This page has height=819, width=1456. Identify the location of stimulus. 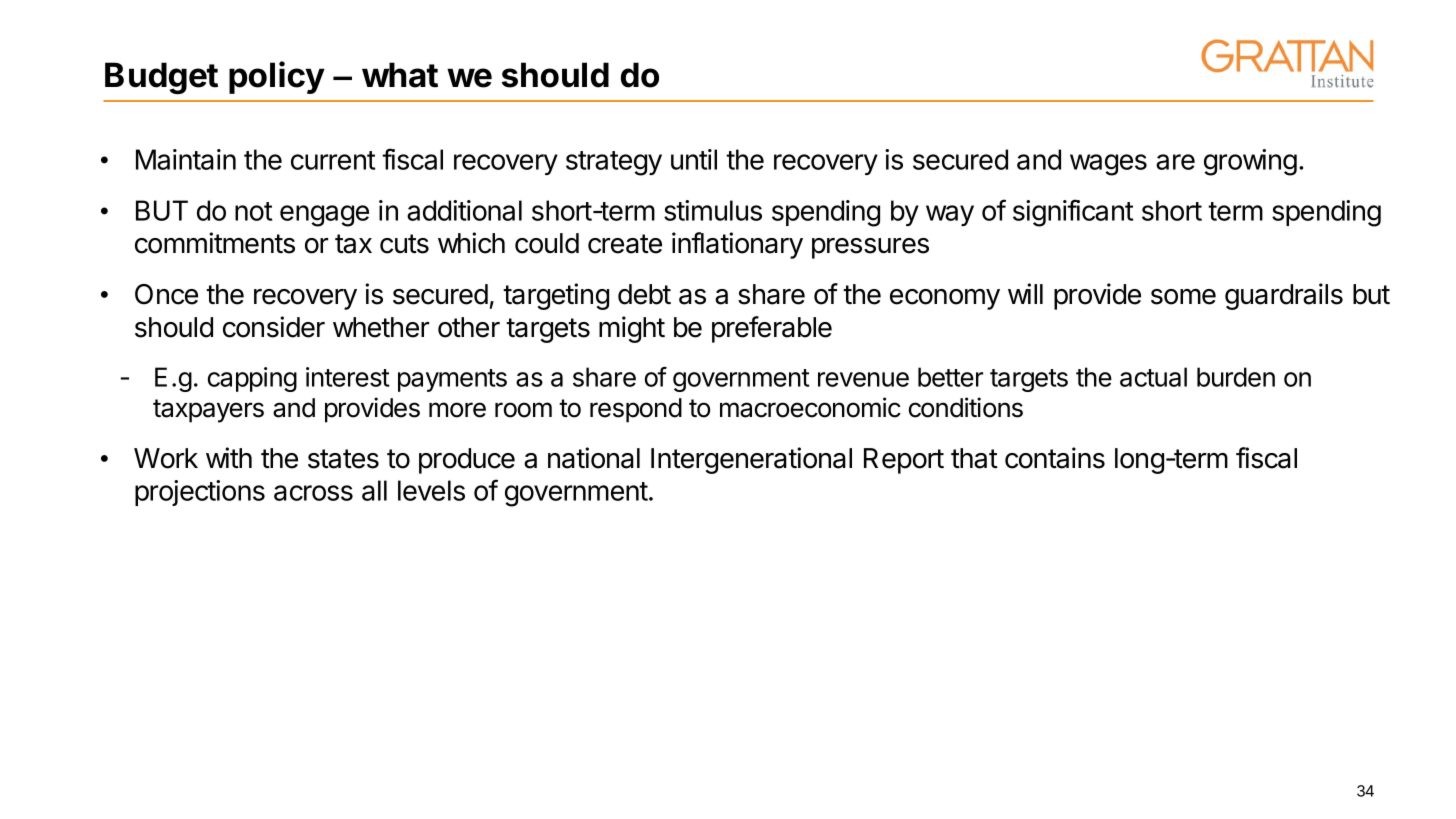
(713, 210).
